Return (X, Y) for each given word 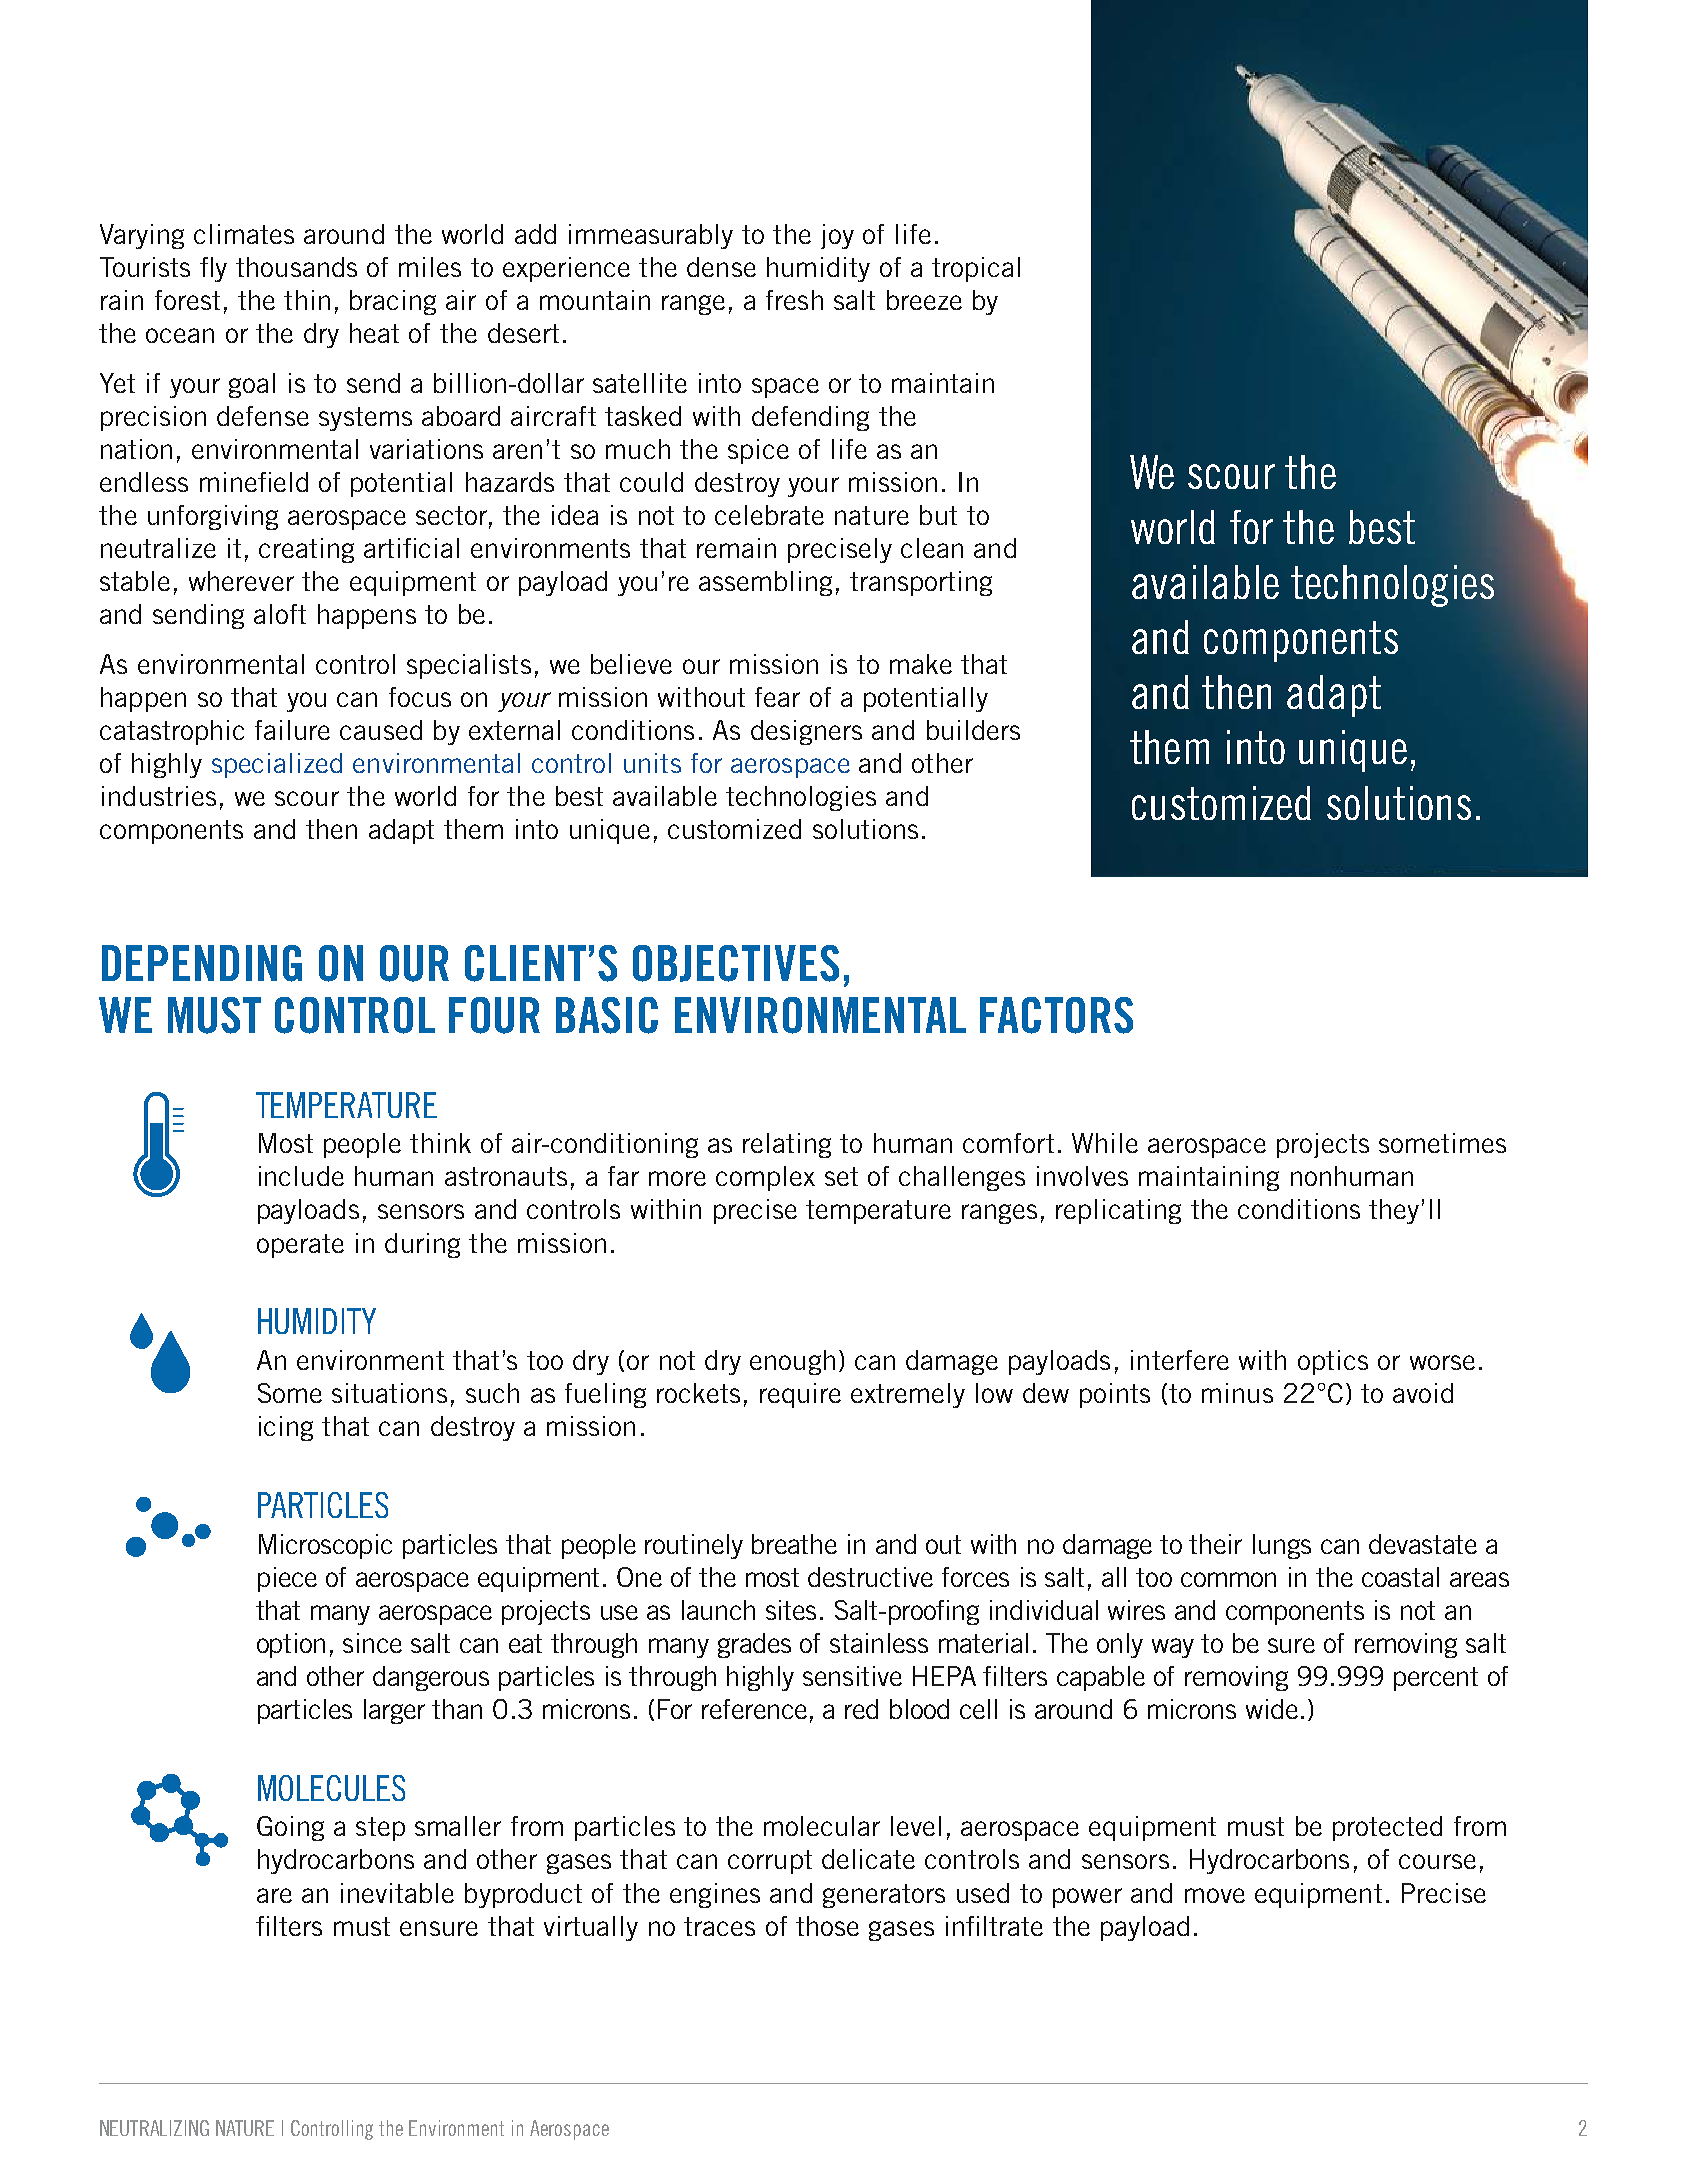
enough (792, 1362)
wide (1272, 1709)
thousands (296, 267)
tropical (976, 269)
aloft (280, 614)
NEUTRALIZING (154, 2128)
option (291, 1645)
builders (973, 730)
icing (286, 1428)
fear (777, 697)
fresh (794, 300)
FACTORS (1056, 1015)
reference (754, 1709)
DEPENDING (202, 963)
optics (1333, 1362)
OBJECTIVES (736, 963)
